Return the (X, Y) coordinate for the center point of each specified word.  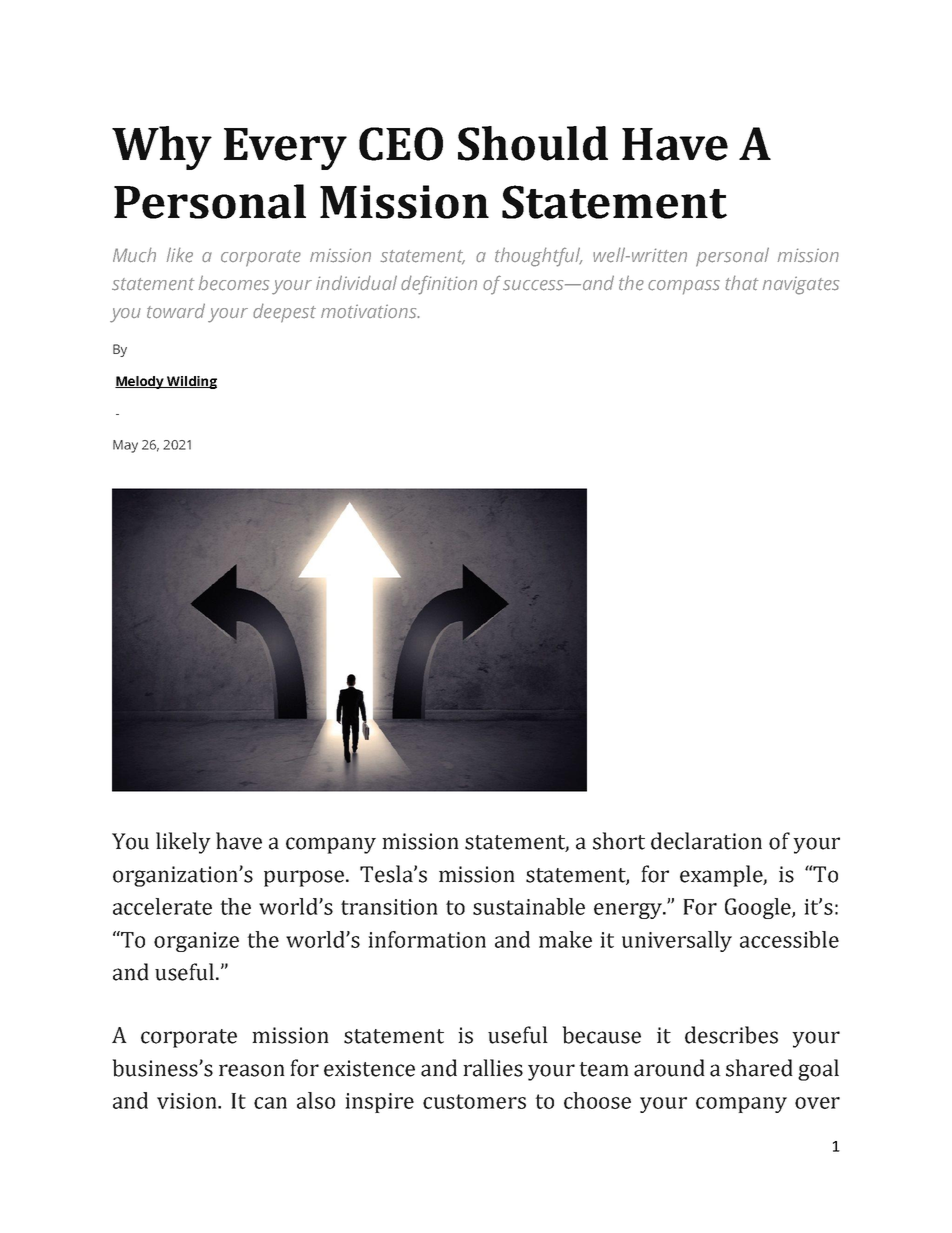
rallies (493, 1068)
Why (162, 148)
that (741, 282)
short (619, 841)
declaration (706, 841)
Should (533, 143)
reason (252, 1070)
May (125, 446)
